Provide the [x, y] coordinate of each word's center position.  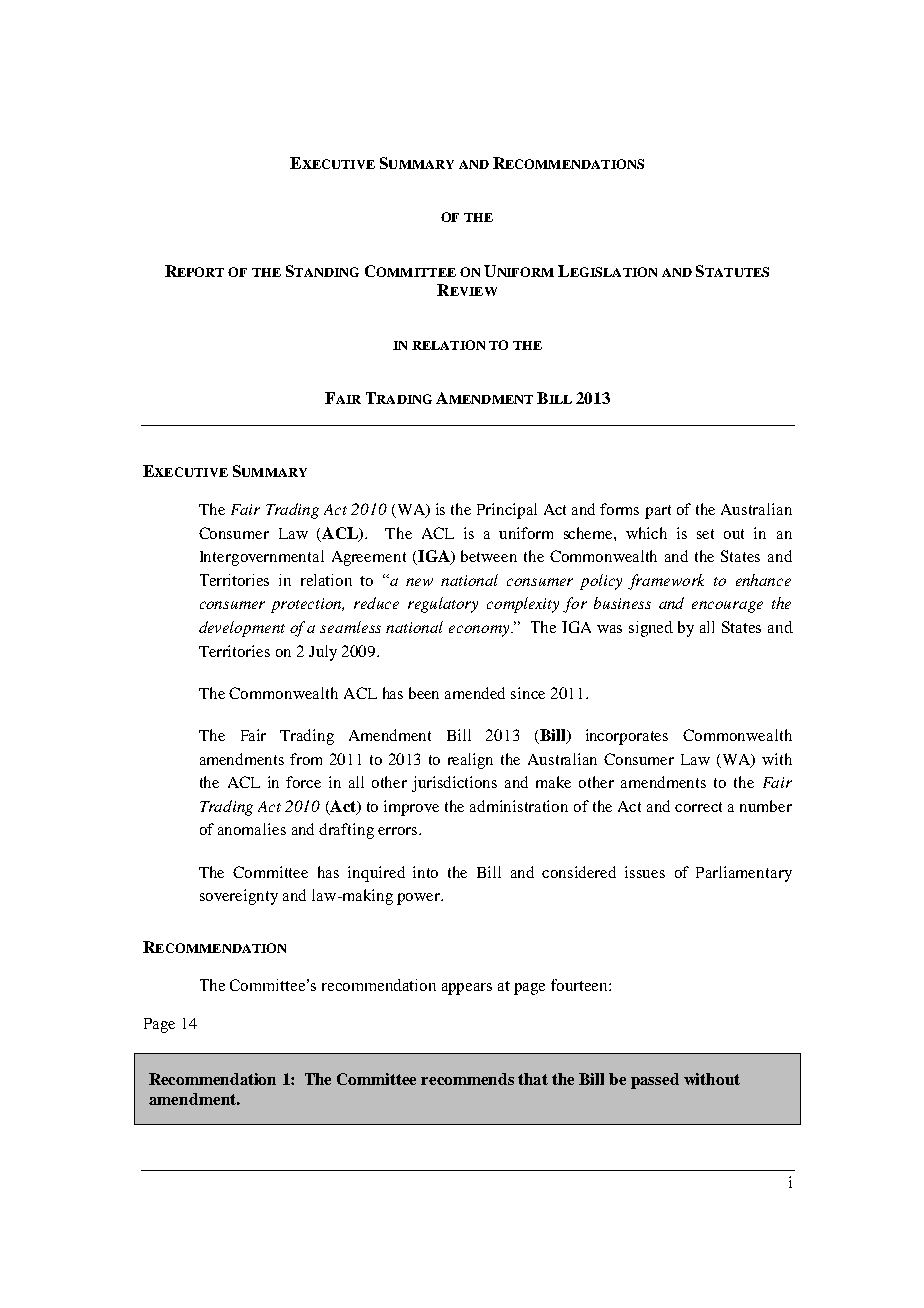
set [705, 534]
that [533, 1079]
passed [655, 1081]
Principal [507, 511]
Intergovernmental [262, 558]
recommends [467, 1079]
